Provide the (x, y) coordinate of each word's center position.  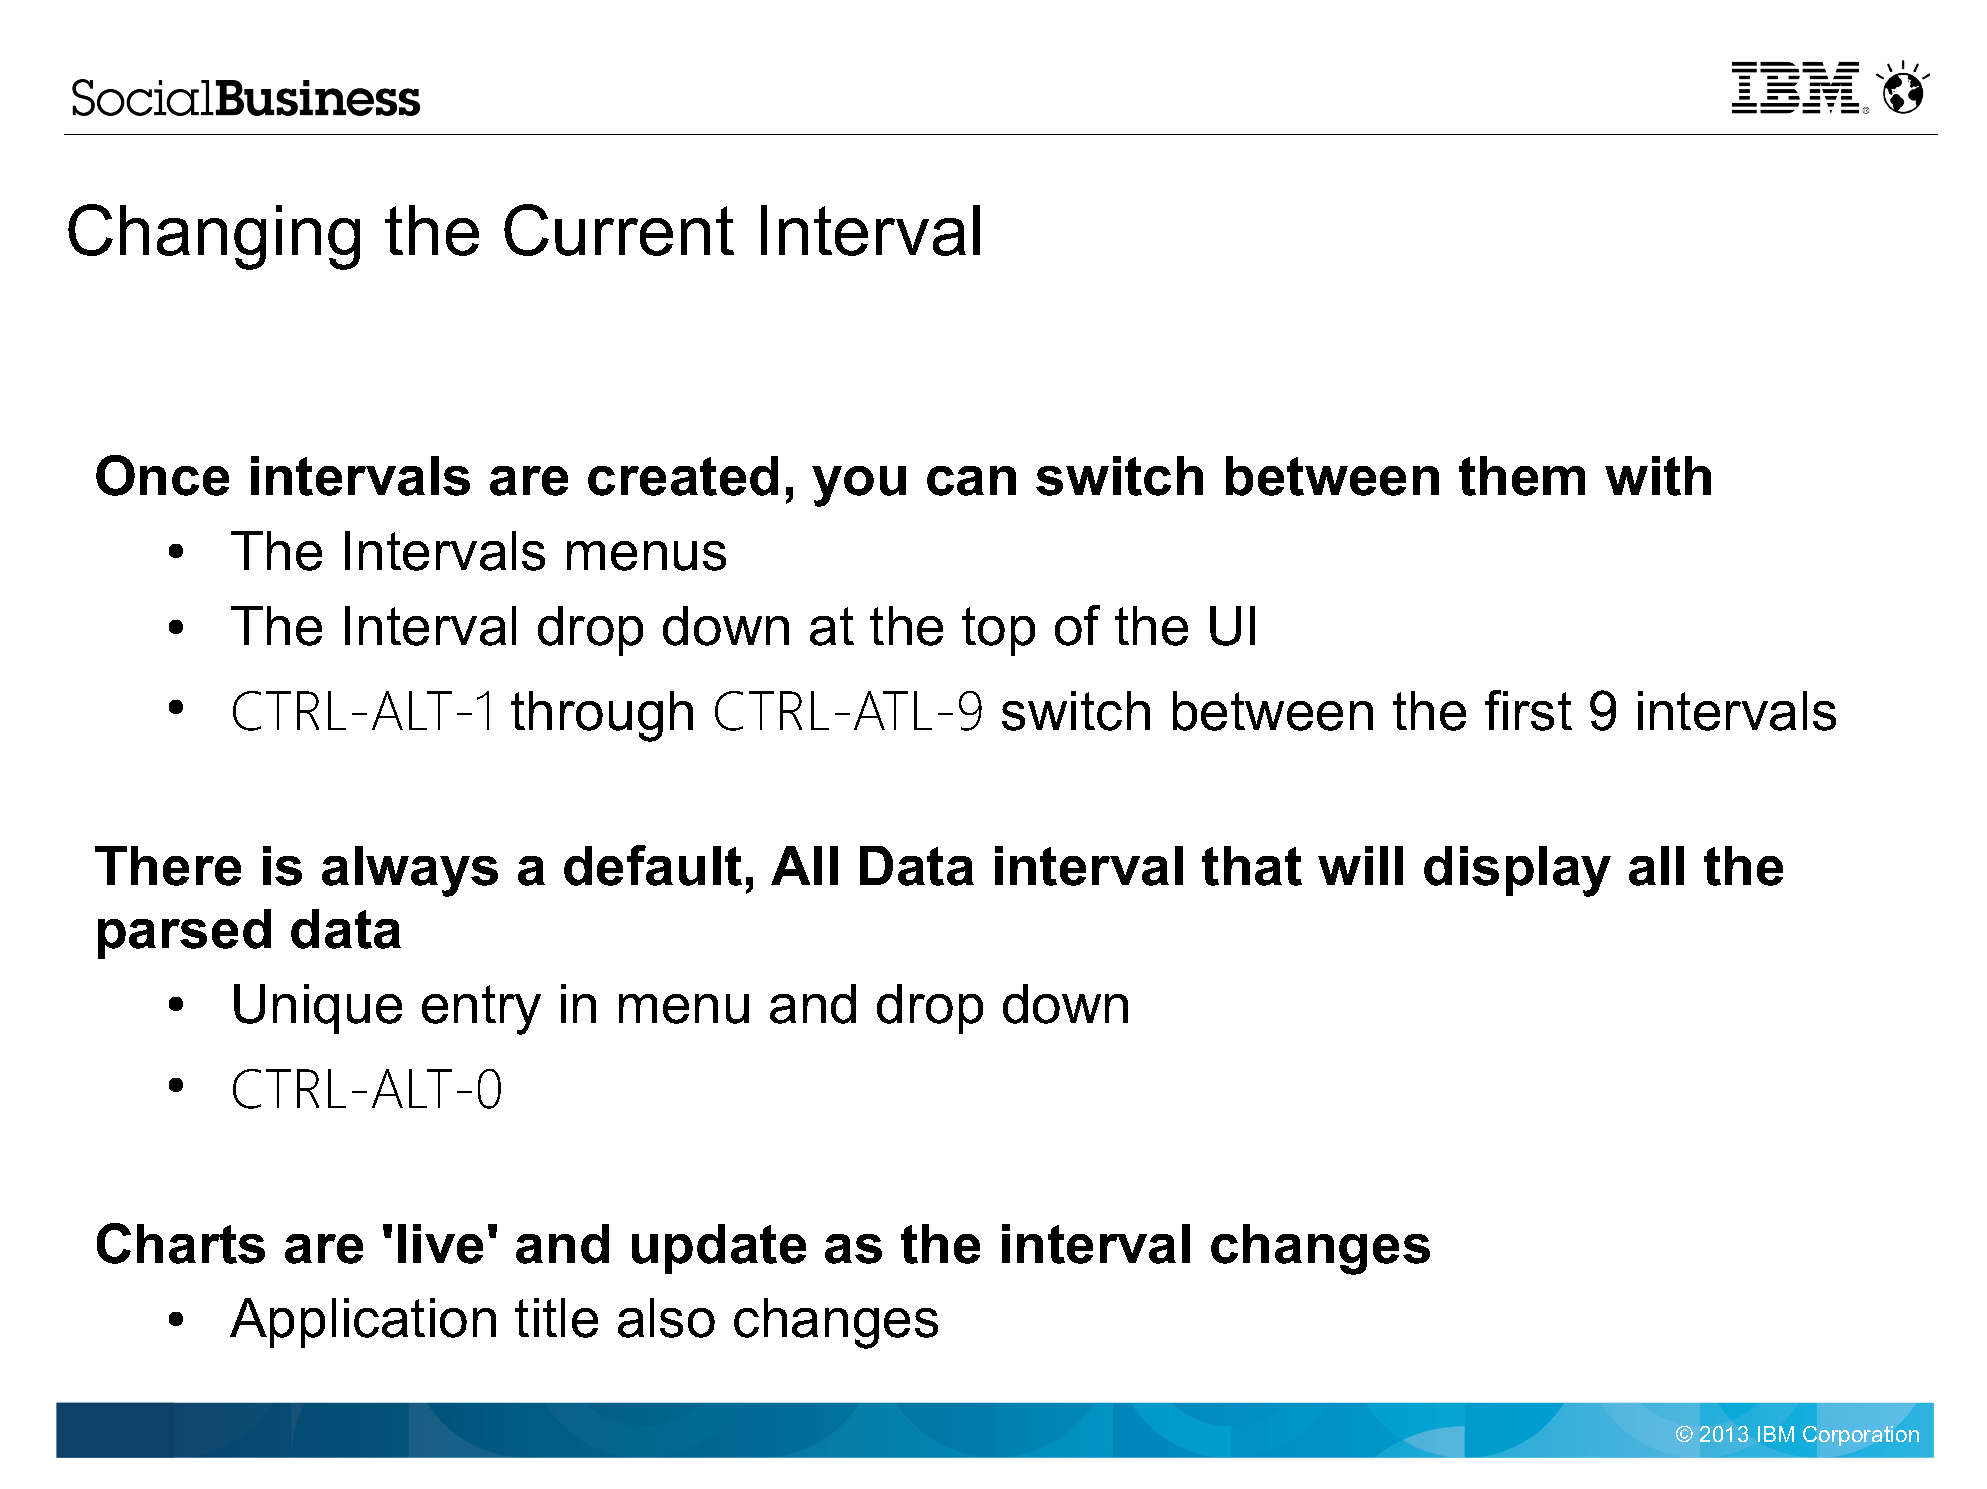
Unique (318, 1009)
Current (619, 230)
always (410, 871)
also (666, 1318)
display (1517, 871)
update (719, 1249)
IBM (1776, 1434)
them (1522, 476)
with (1658, 476)
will (1360, 865)
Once (162, 475)
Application (363, 1323)
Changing (214, 237)
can (971, 481)
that (1252, 866)
